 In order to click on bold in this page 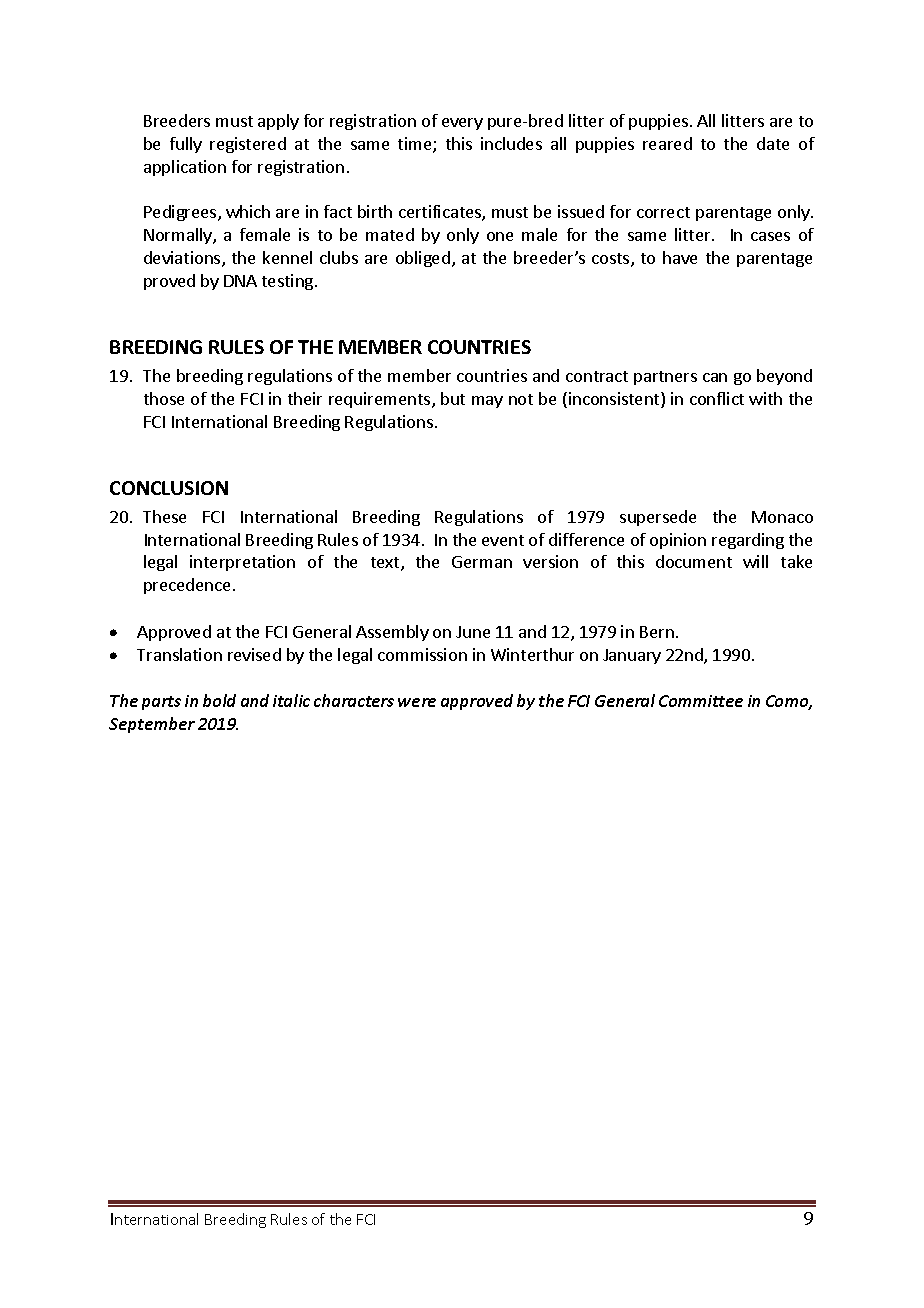, I will do `click(219, 700)`.
